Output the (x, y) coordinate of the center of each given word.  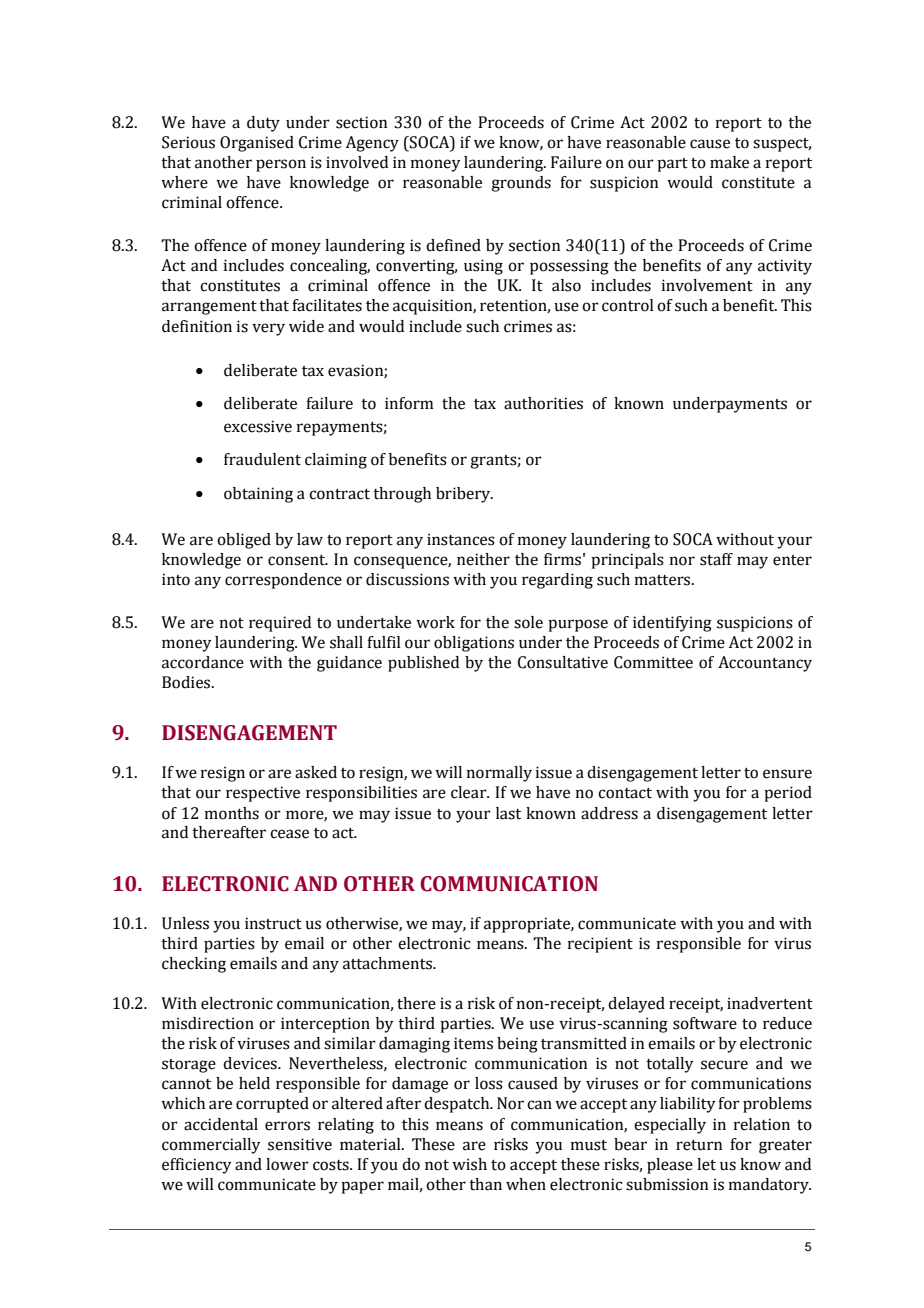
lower (287, 1164)
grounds (521, 184)
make (729, 162)
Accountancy (765, 664)
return (699, 1145)
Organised (257, 144)
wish (469, 1164)
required (280, 624)
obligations (474, 644)
